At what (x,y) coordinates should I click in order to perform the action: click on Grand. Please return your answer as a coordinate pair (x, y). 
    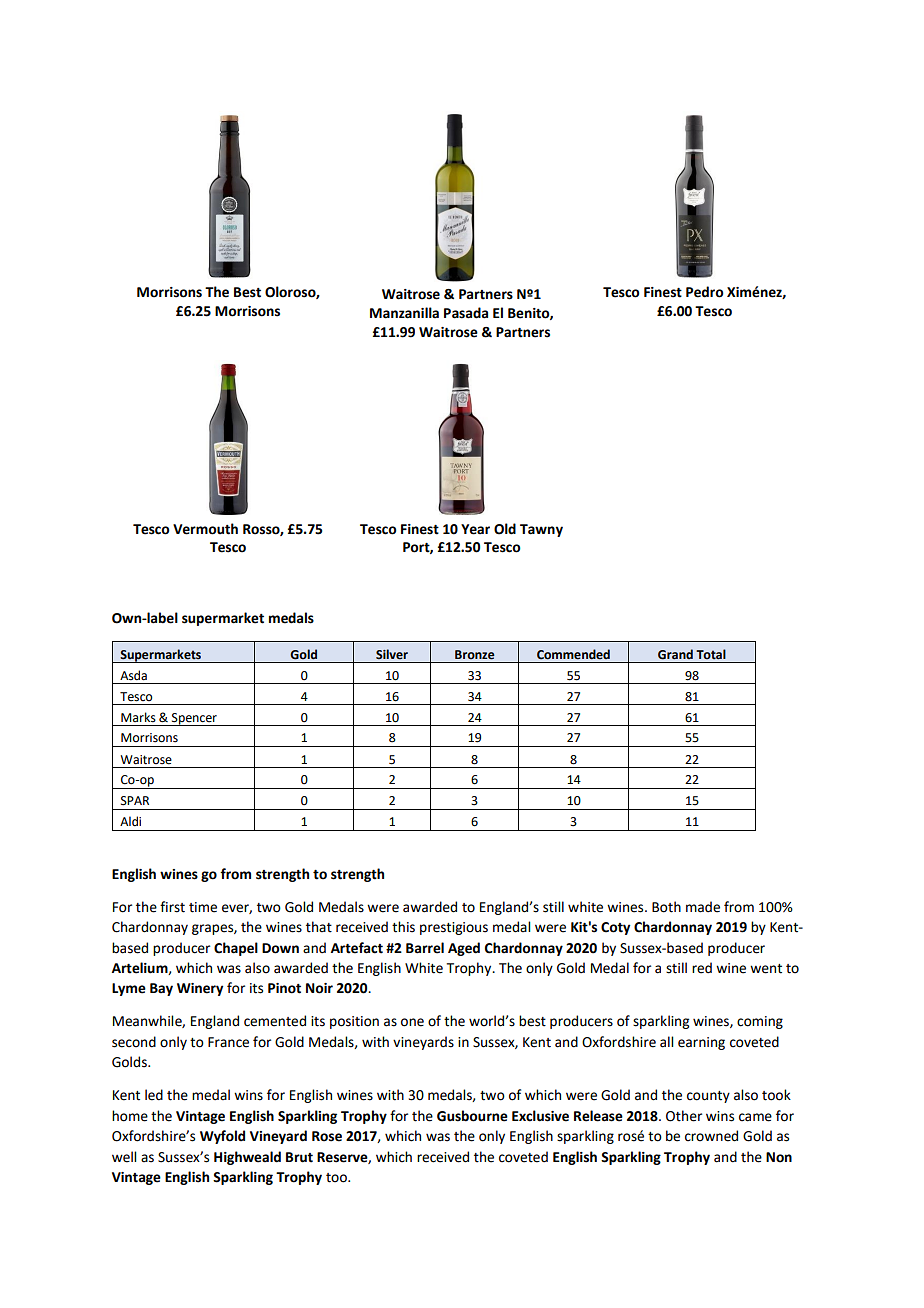
    Looking at the image, I should click on (675, 654).
